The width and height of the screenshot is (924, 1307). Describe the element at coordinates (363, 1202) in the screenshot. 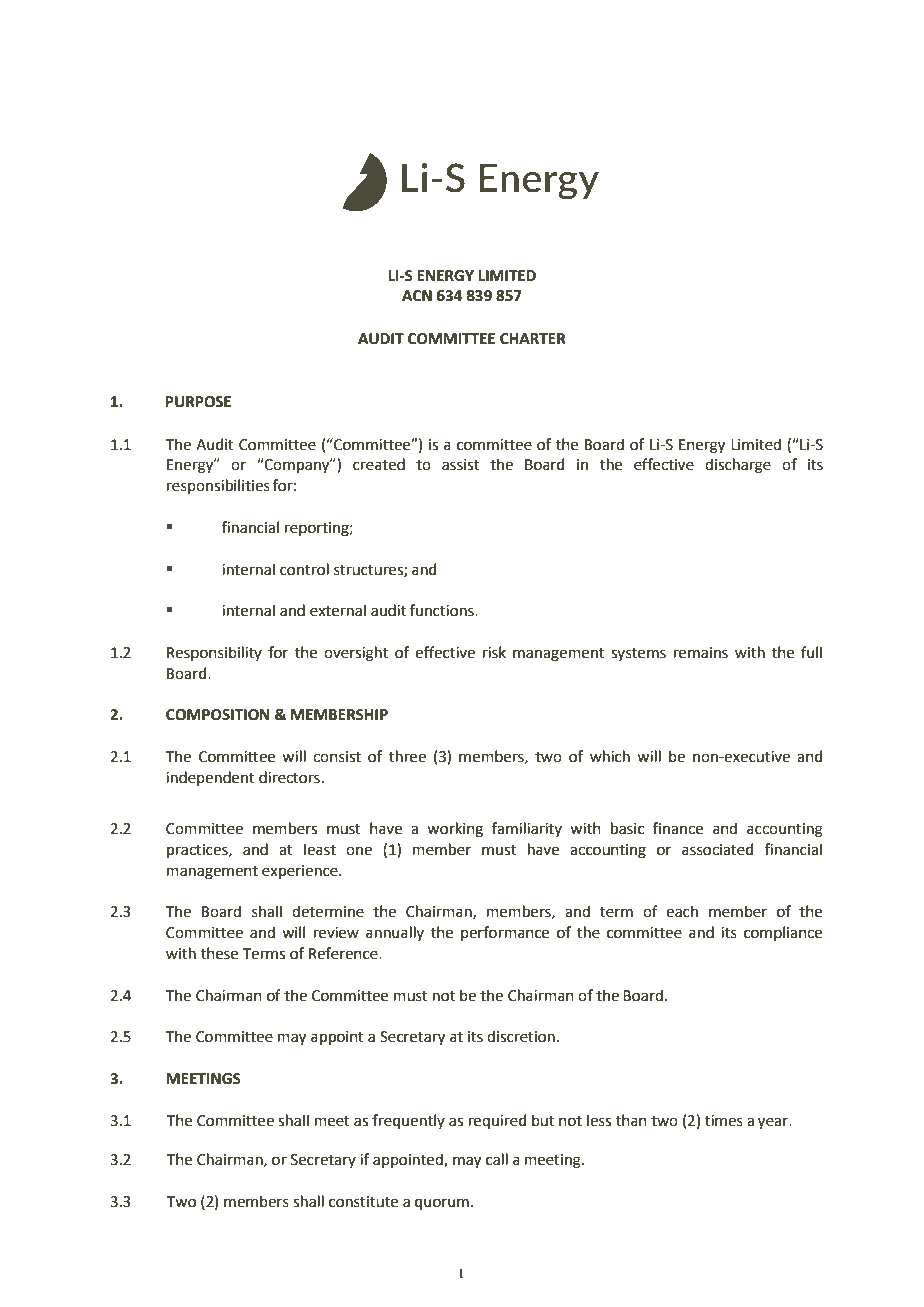

I see `constitute` at that location.
